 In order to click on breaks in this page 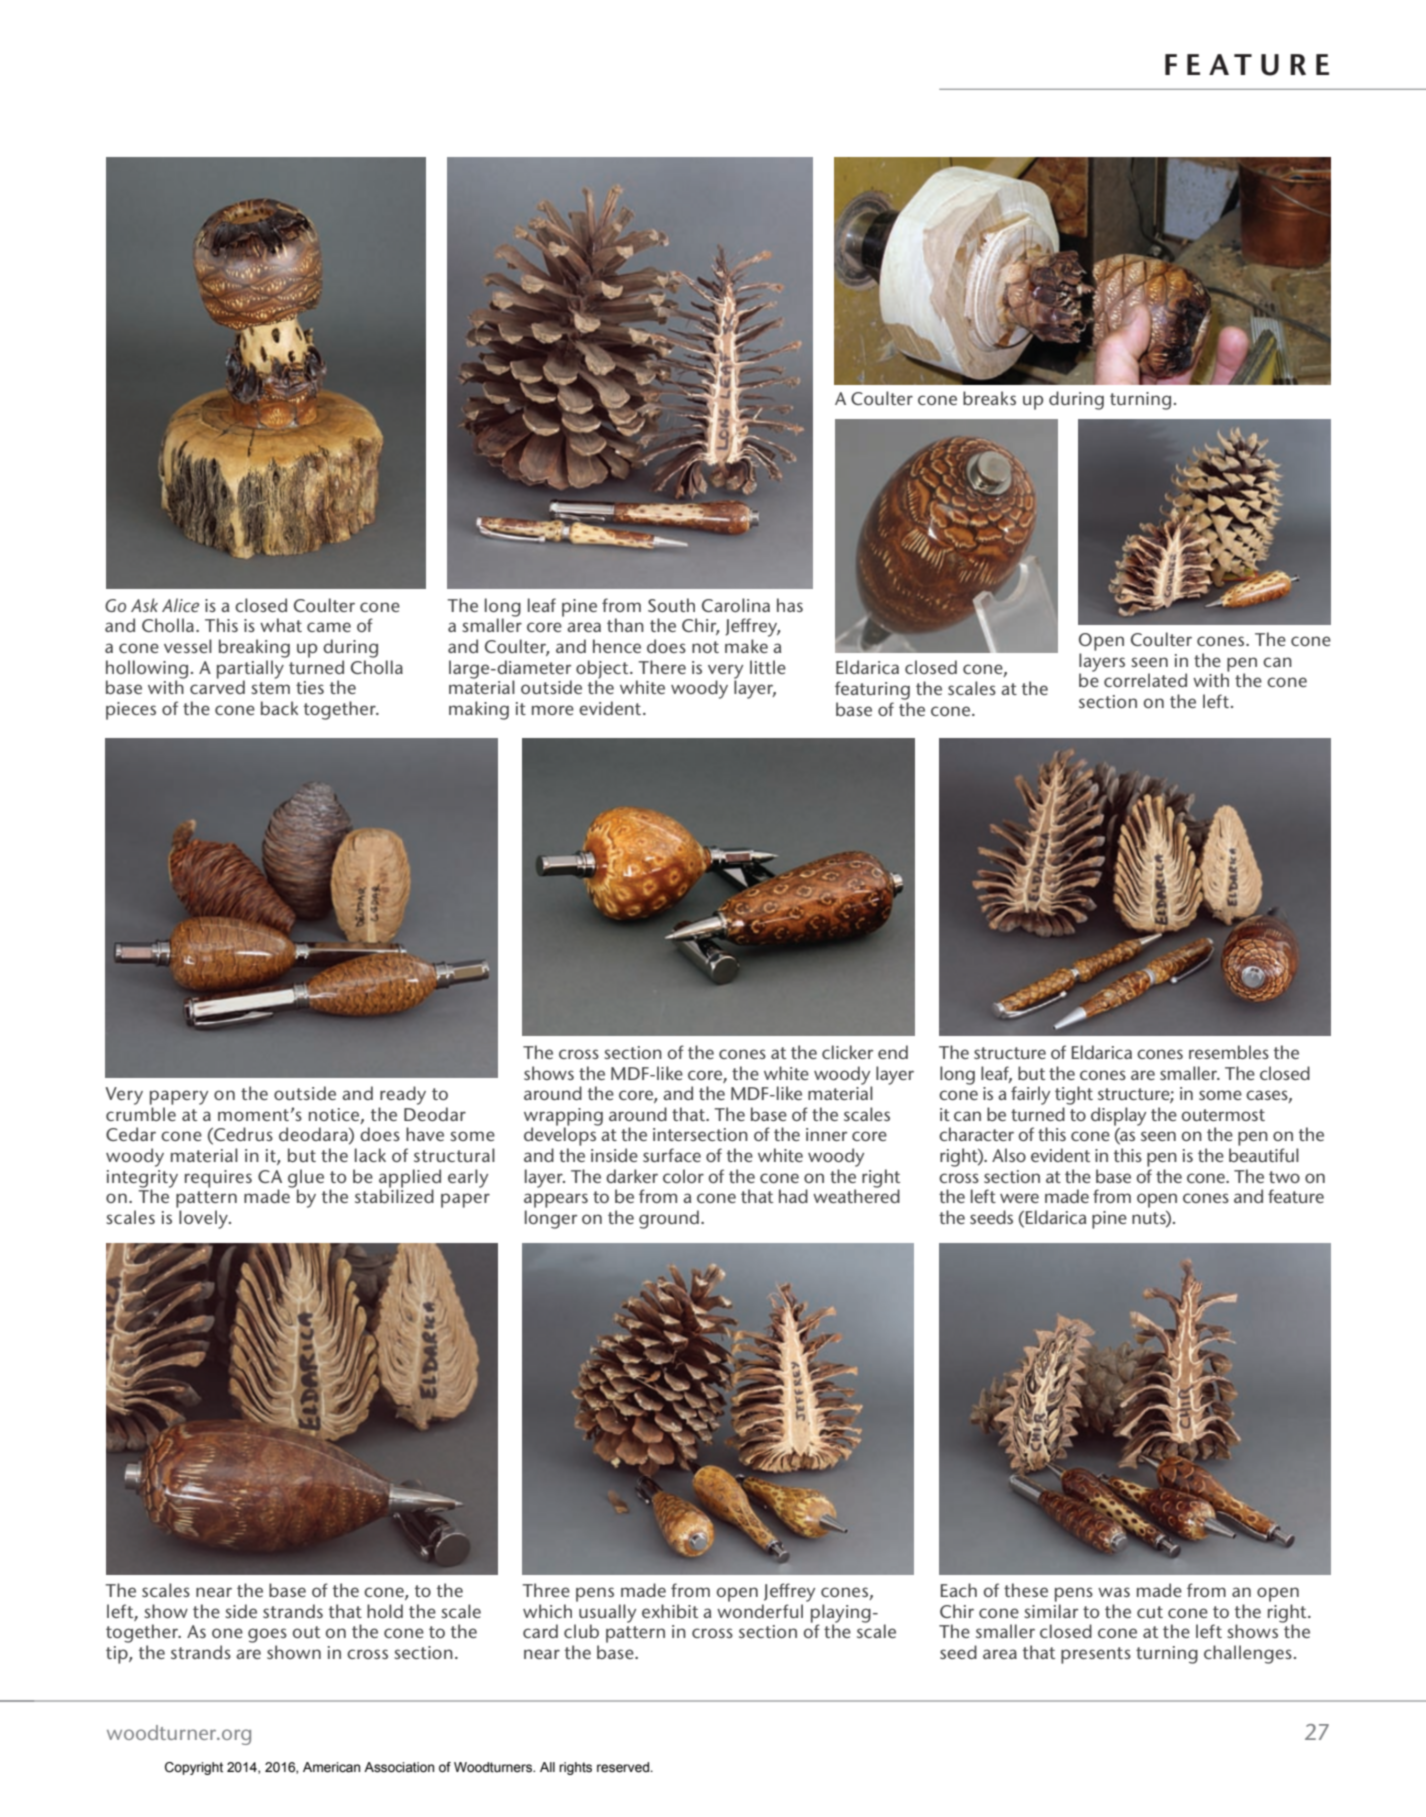, I will do `click(989, 398)`.
